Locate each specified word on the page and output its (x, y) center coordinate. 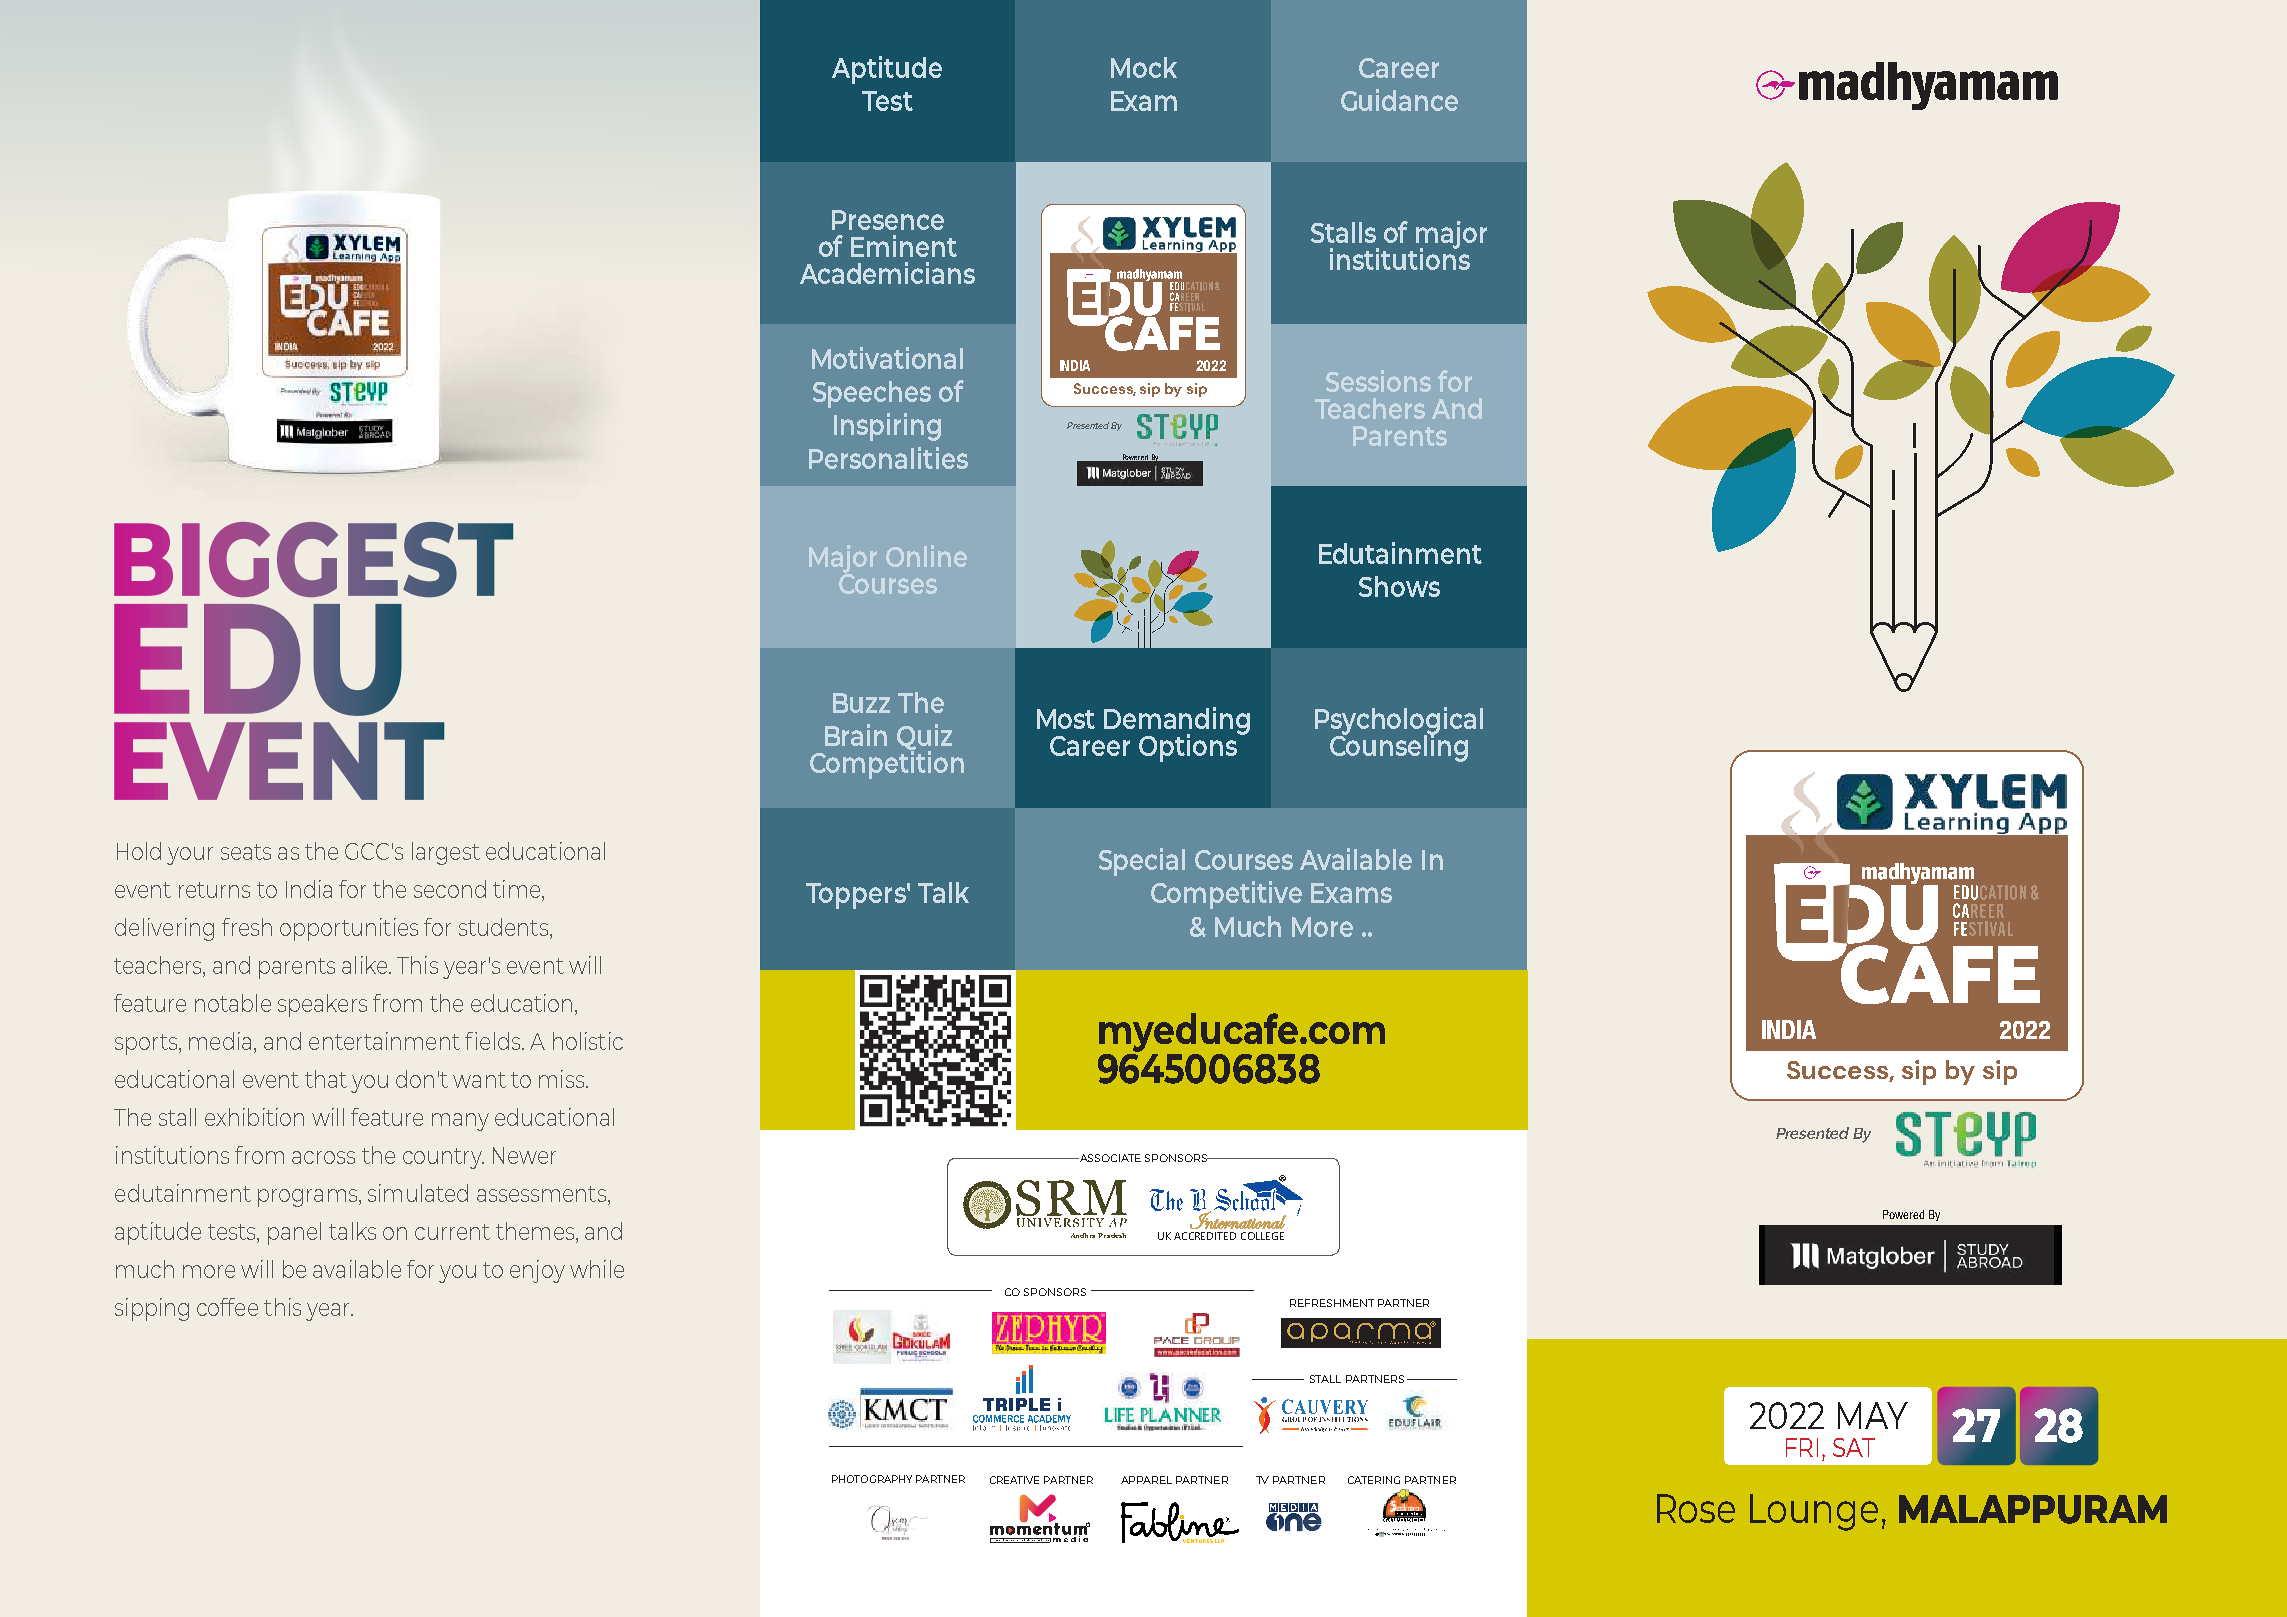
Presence (888, 220)
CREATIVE (1014, 1480)
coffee (227, 1307)
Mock (1144, 67)
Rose (1696, 1508)
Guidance (1399, 100)
